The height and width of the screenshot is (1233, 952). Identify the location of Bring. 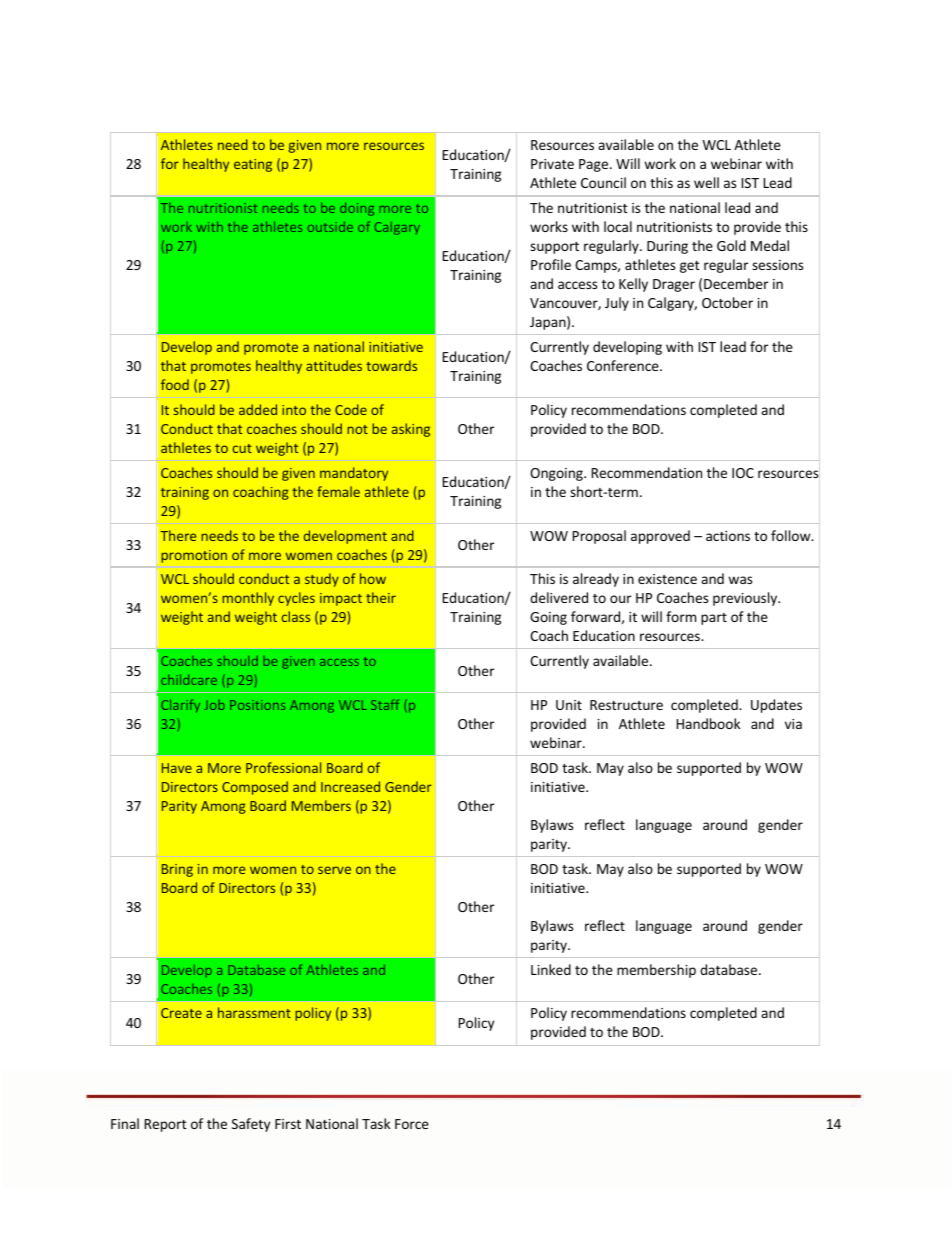
(177, 870).
